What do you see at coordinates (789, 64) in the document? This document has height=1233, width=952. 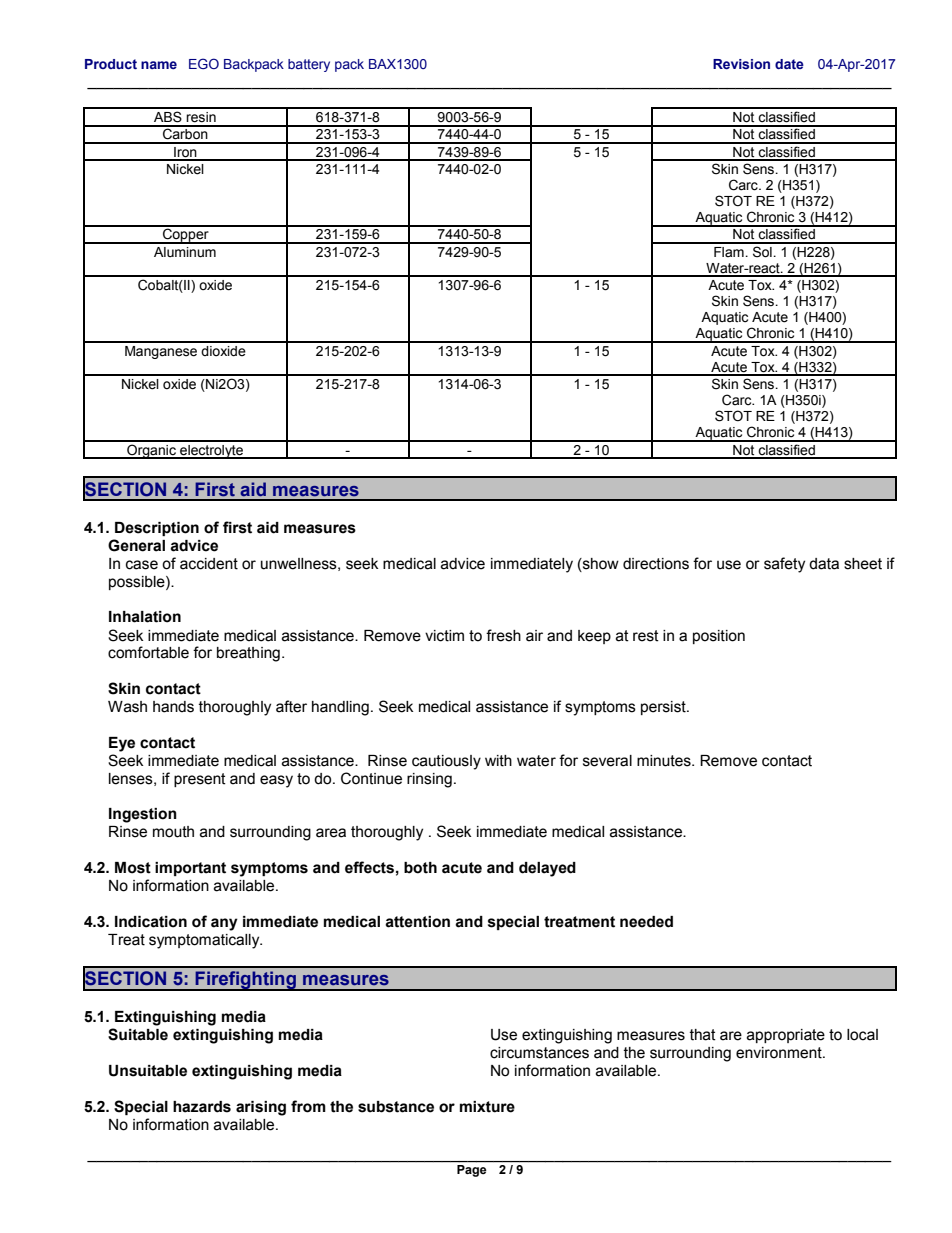 I see `date` at bounding box center [789, 64].
